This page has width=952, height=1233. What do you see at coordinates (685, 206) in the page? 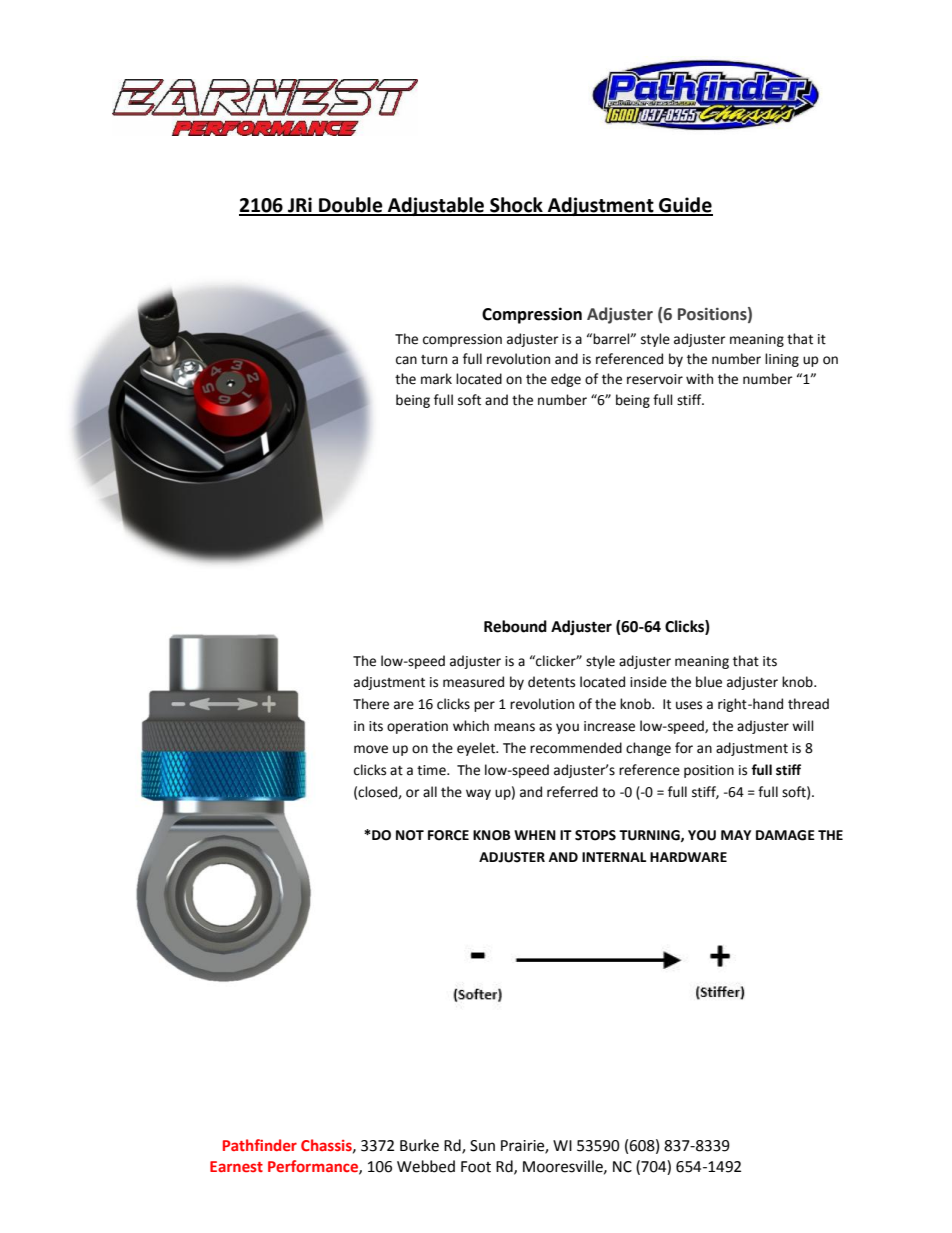
I see `Guide` at bounding box center [685, 206].
